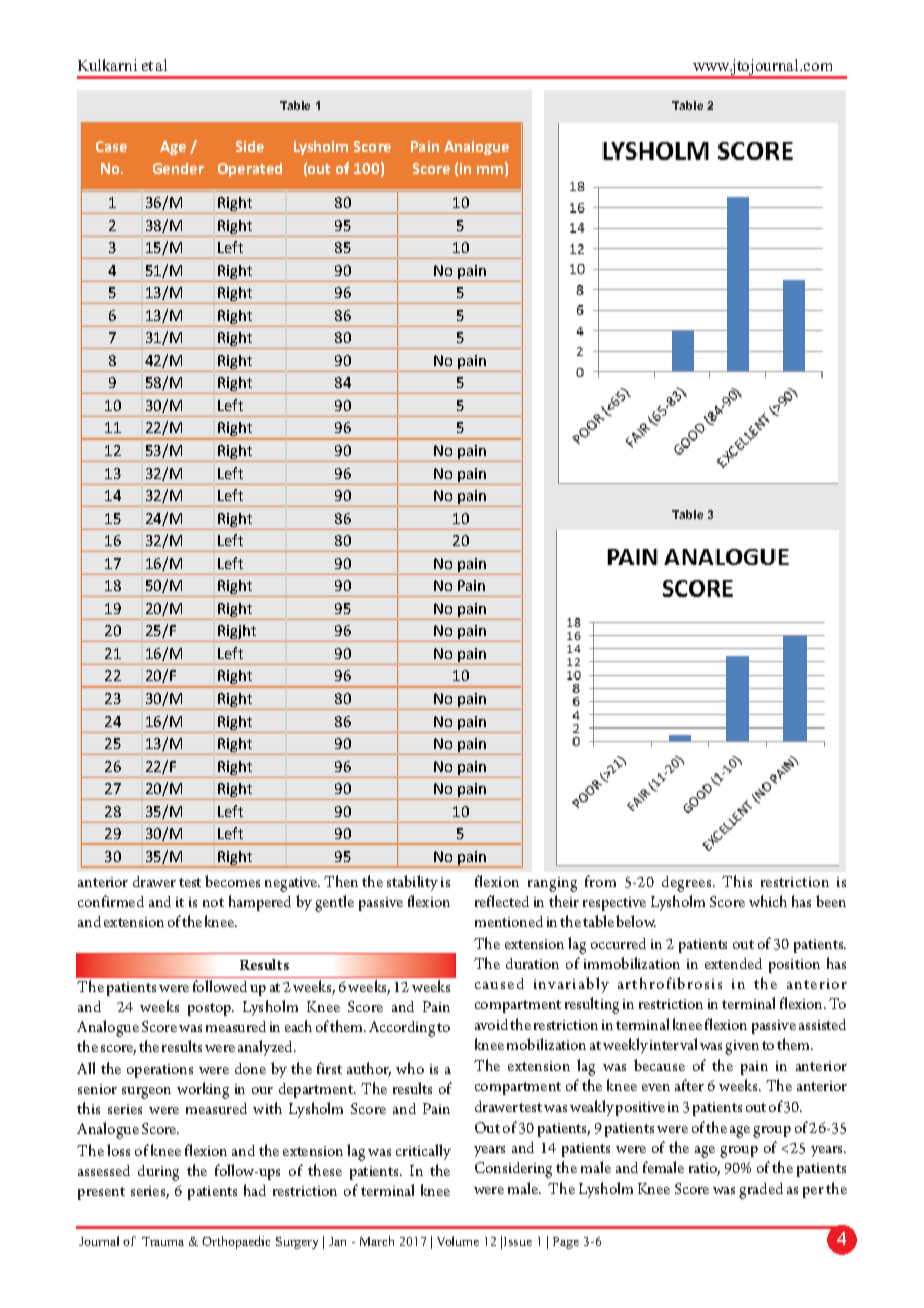  Describe the element at coordinates (768, 901) in the screenshot. I see `which` at that location.
